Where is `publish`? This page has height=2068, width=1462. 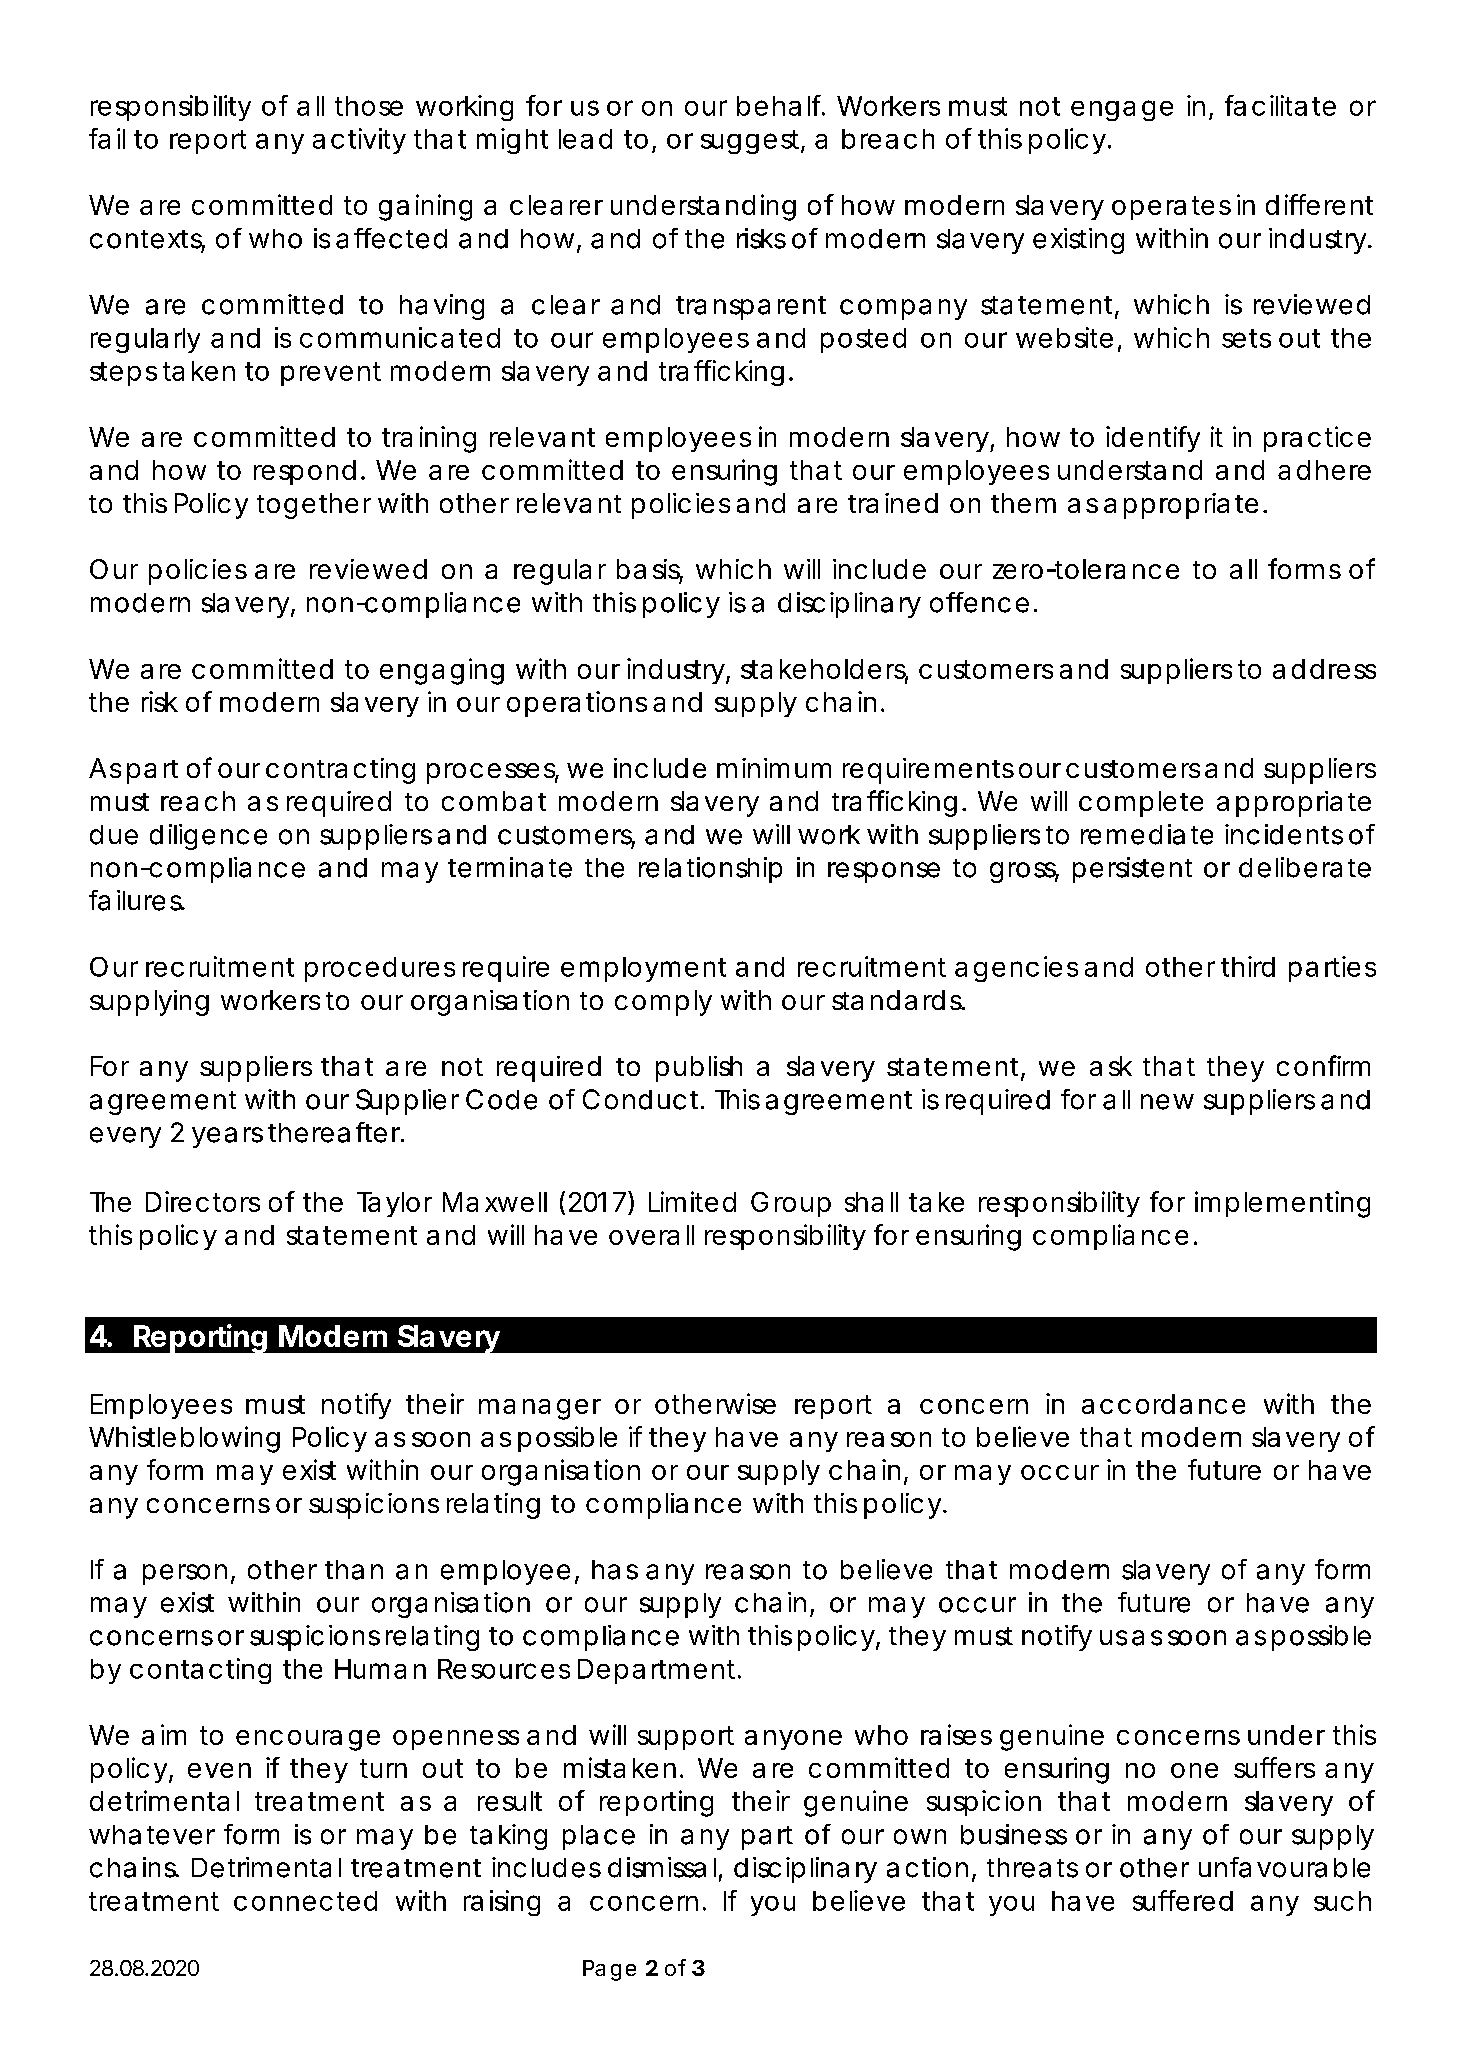 publish is located at coordinates (699, 1069).
